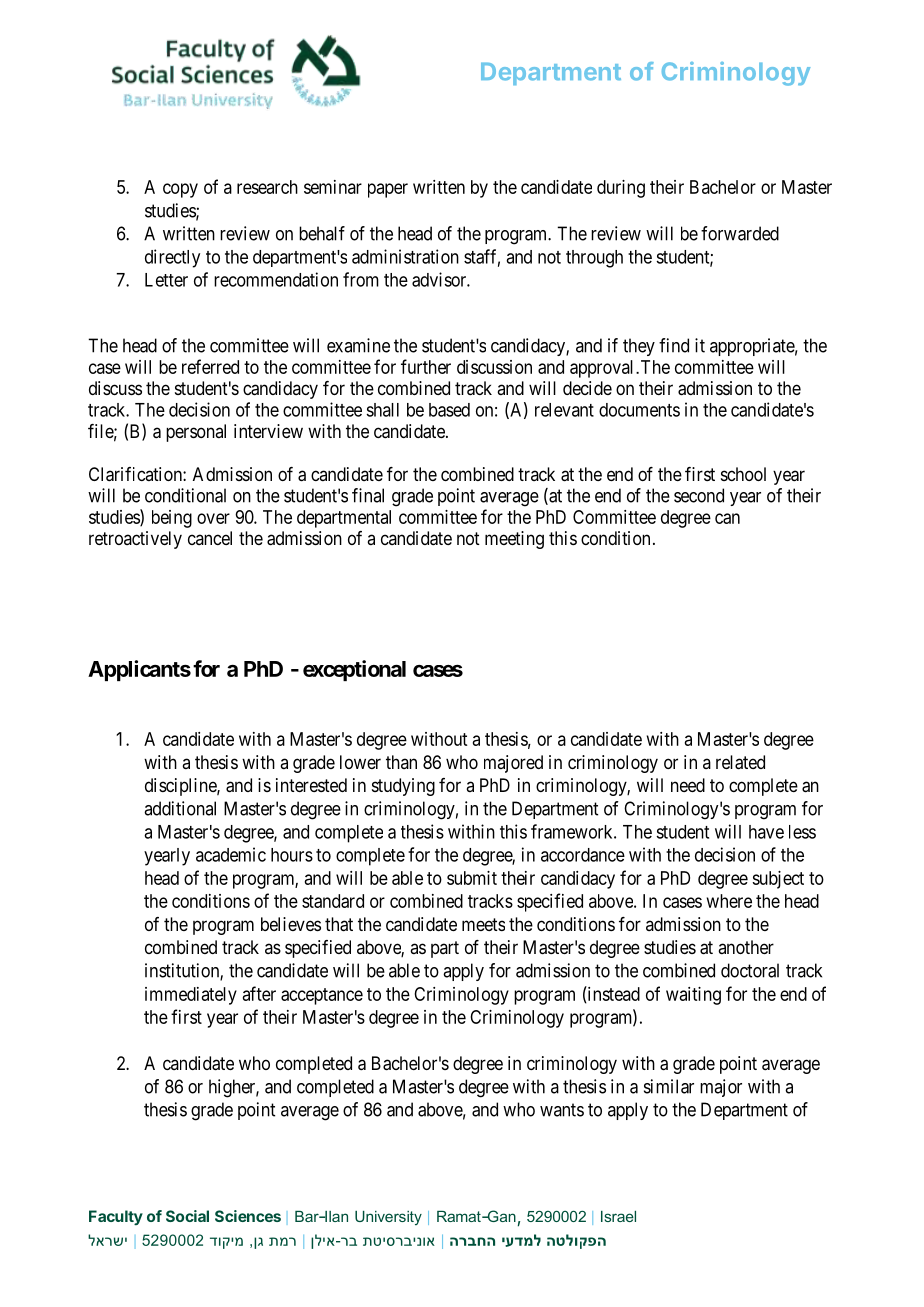  What do you see at coordinates (740, 233) in the document?
I see `forwarded` at bounding box center [740, 233].
